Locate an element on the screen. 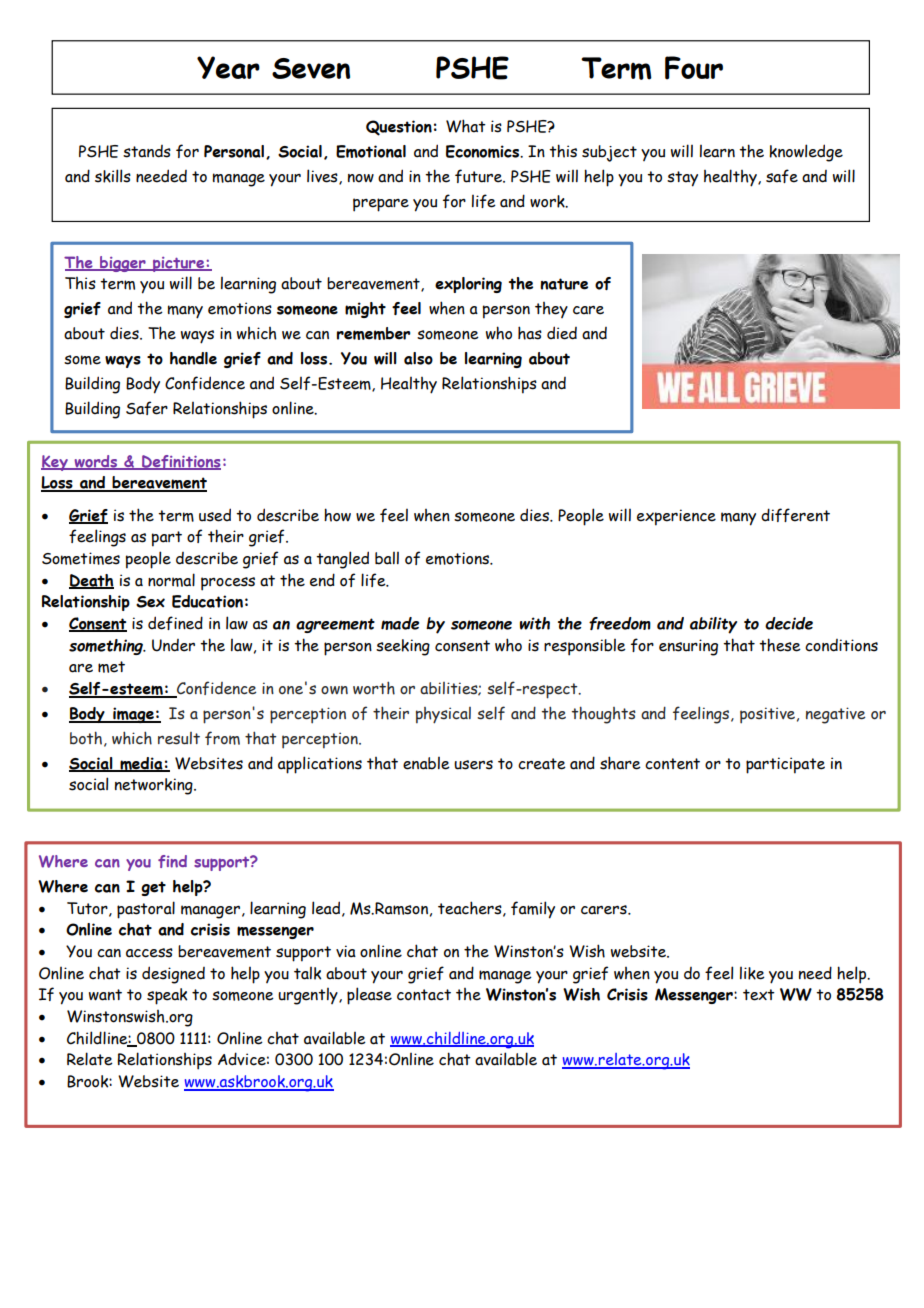 This screenshot has width=924, height=1308. ball is located at coordinates (387, 558).
